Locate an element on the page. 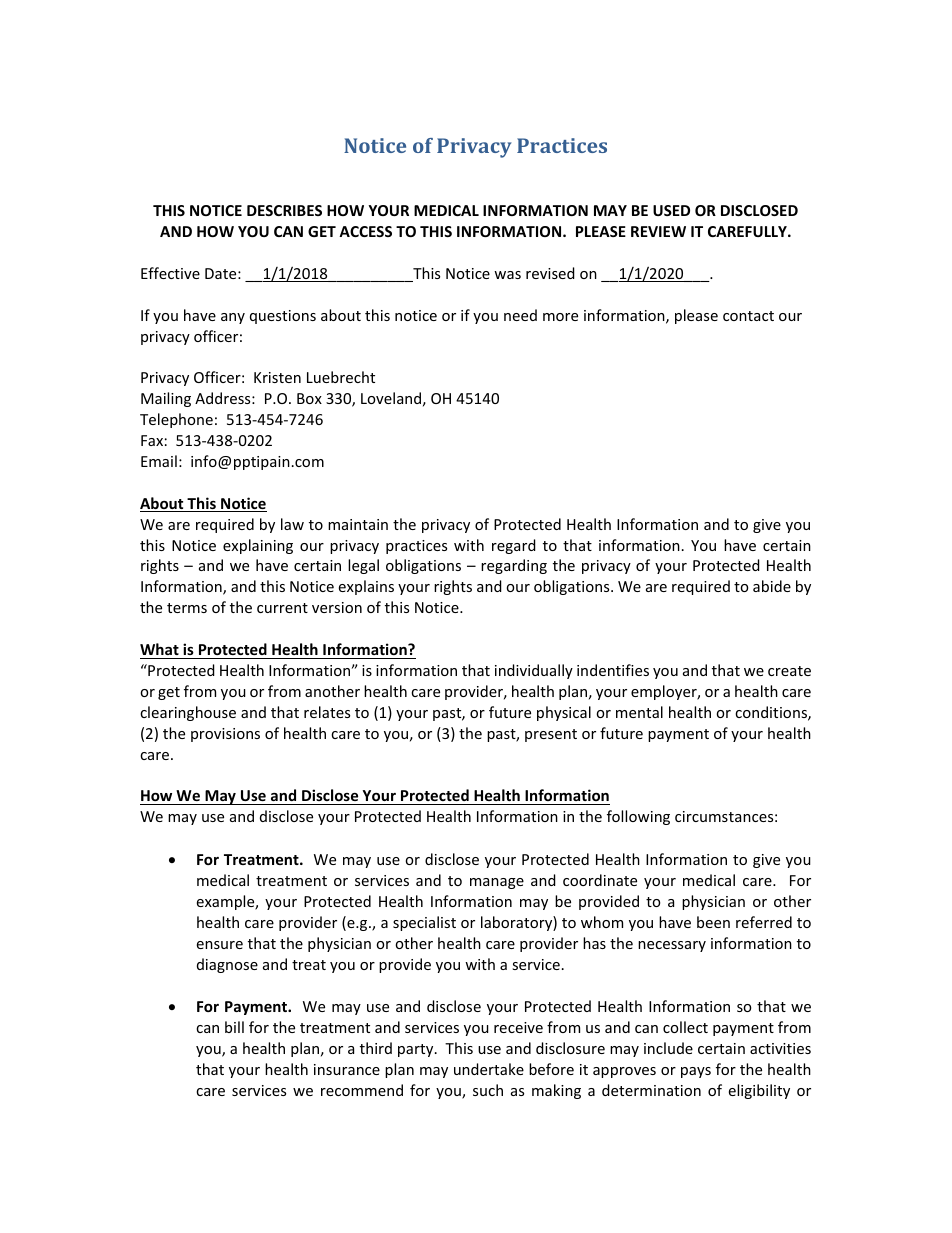  REVIEW is located at coordinates (658, 231).
